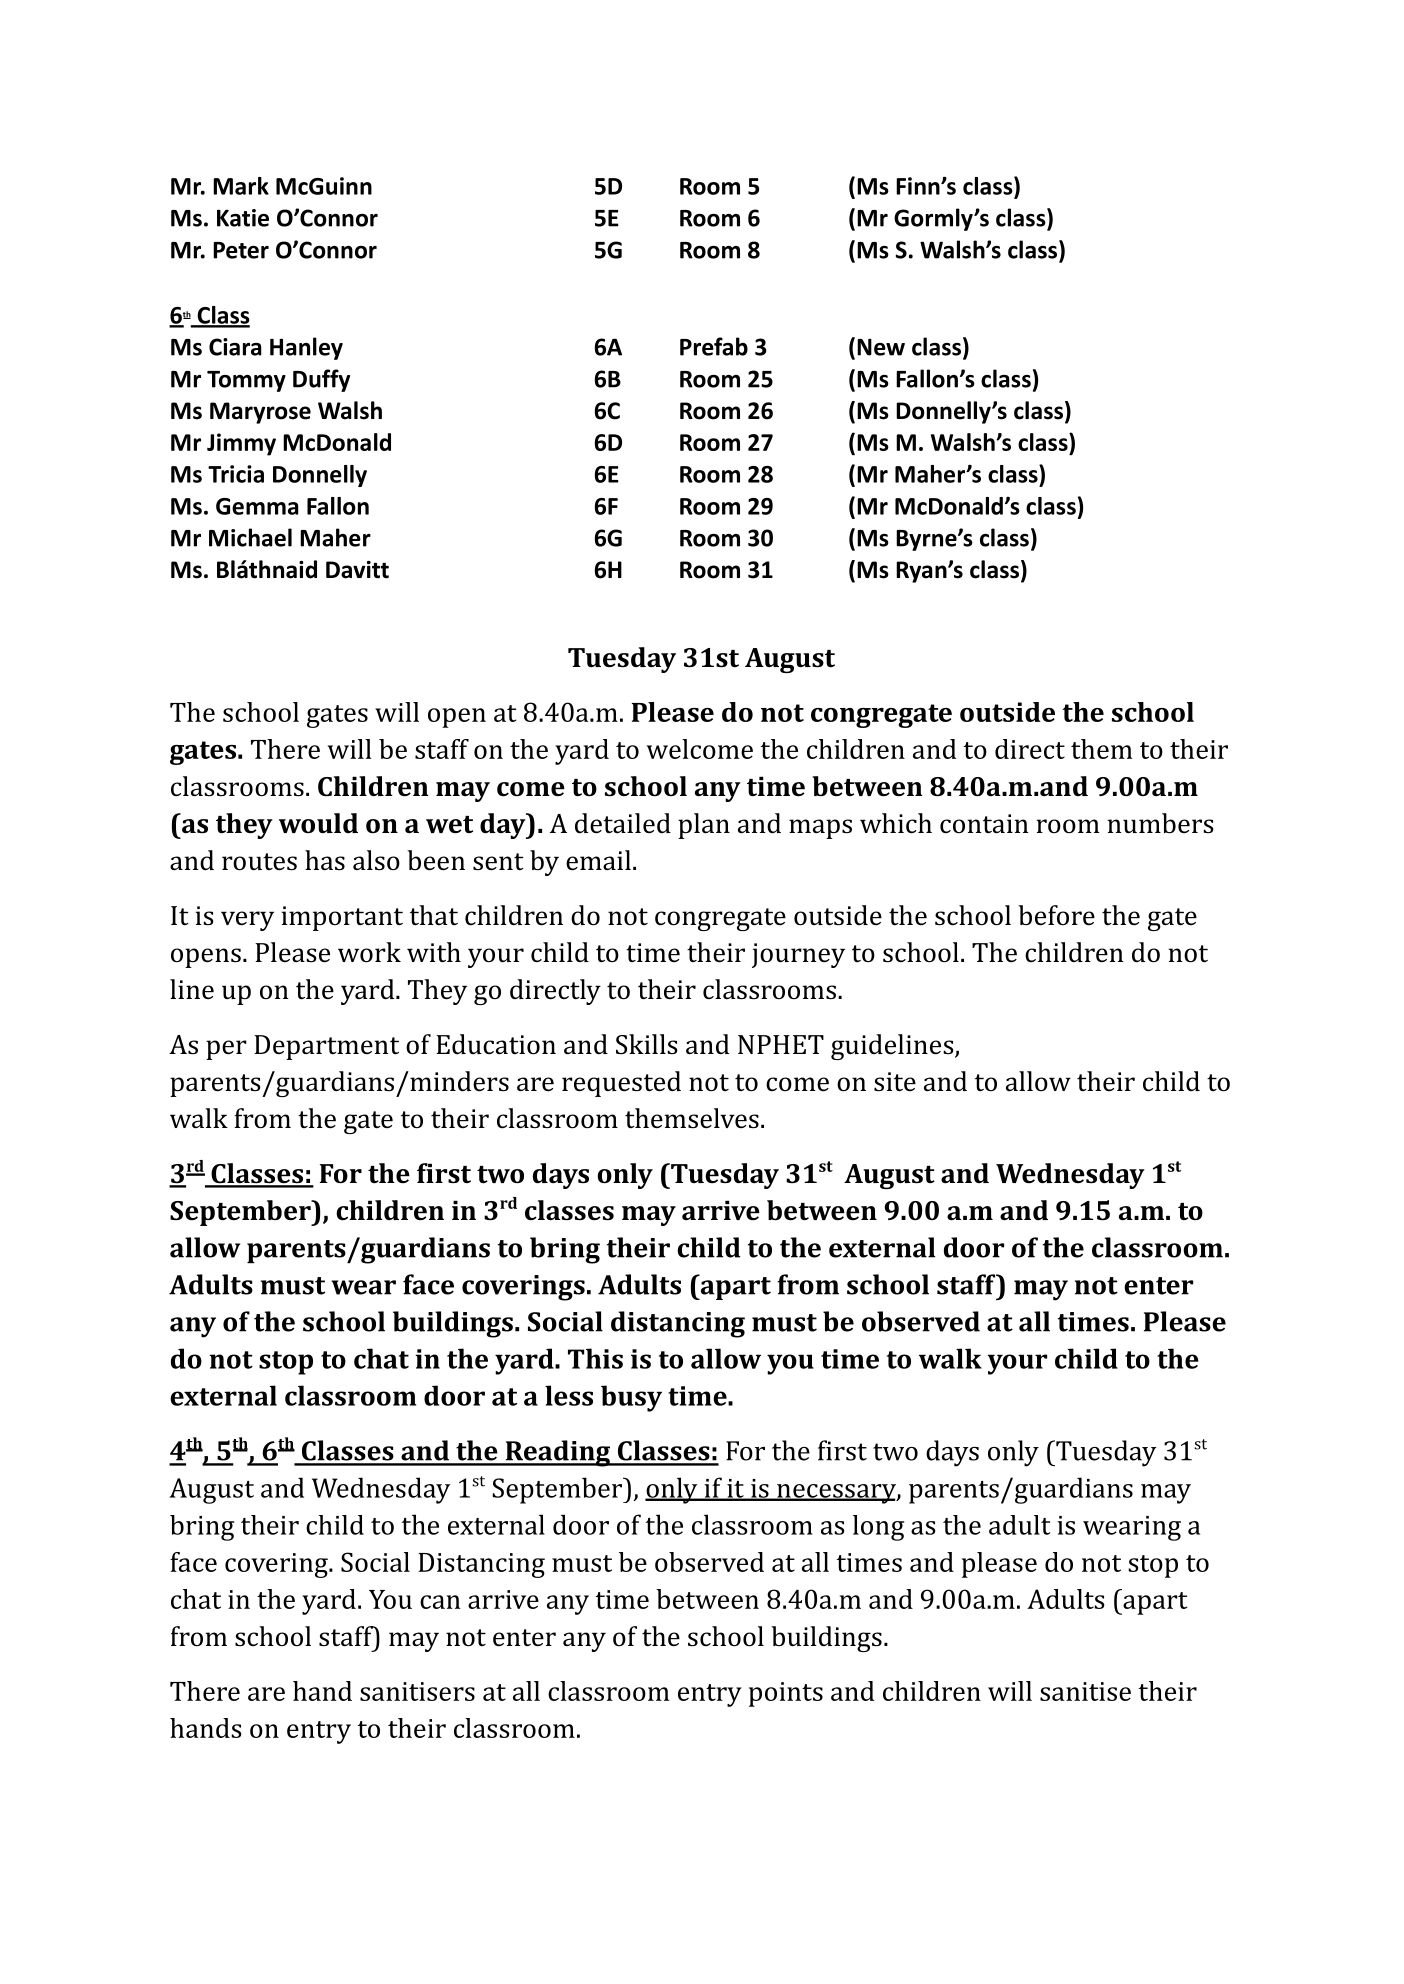  Describe the element at coordinates (714, 346) in the screenshot. I see `Prefab` at that location.
